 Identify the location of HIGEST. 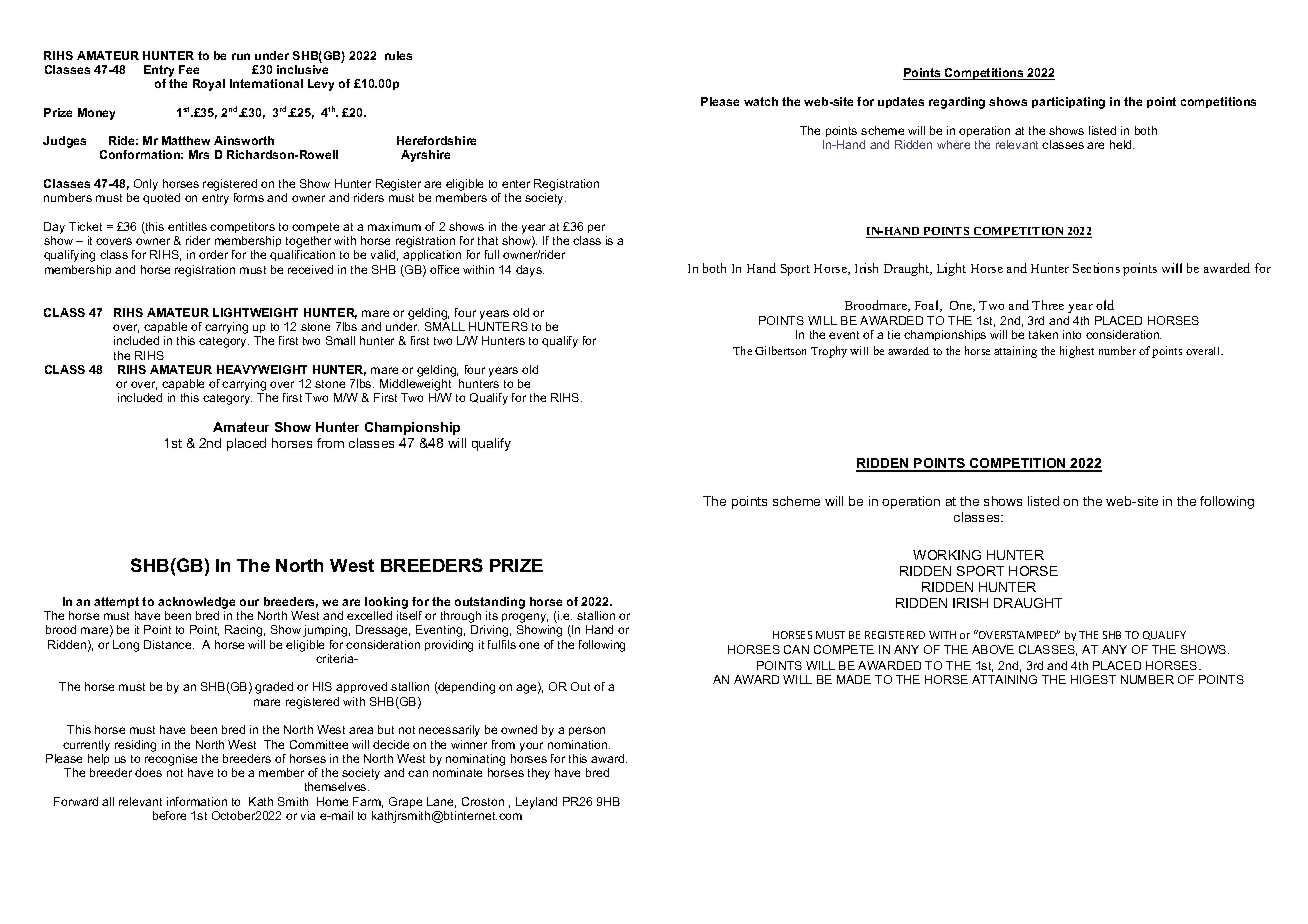
(1093, 679).
